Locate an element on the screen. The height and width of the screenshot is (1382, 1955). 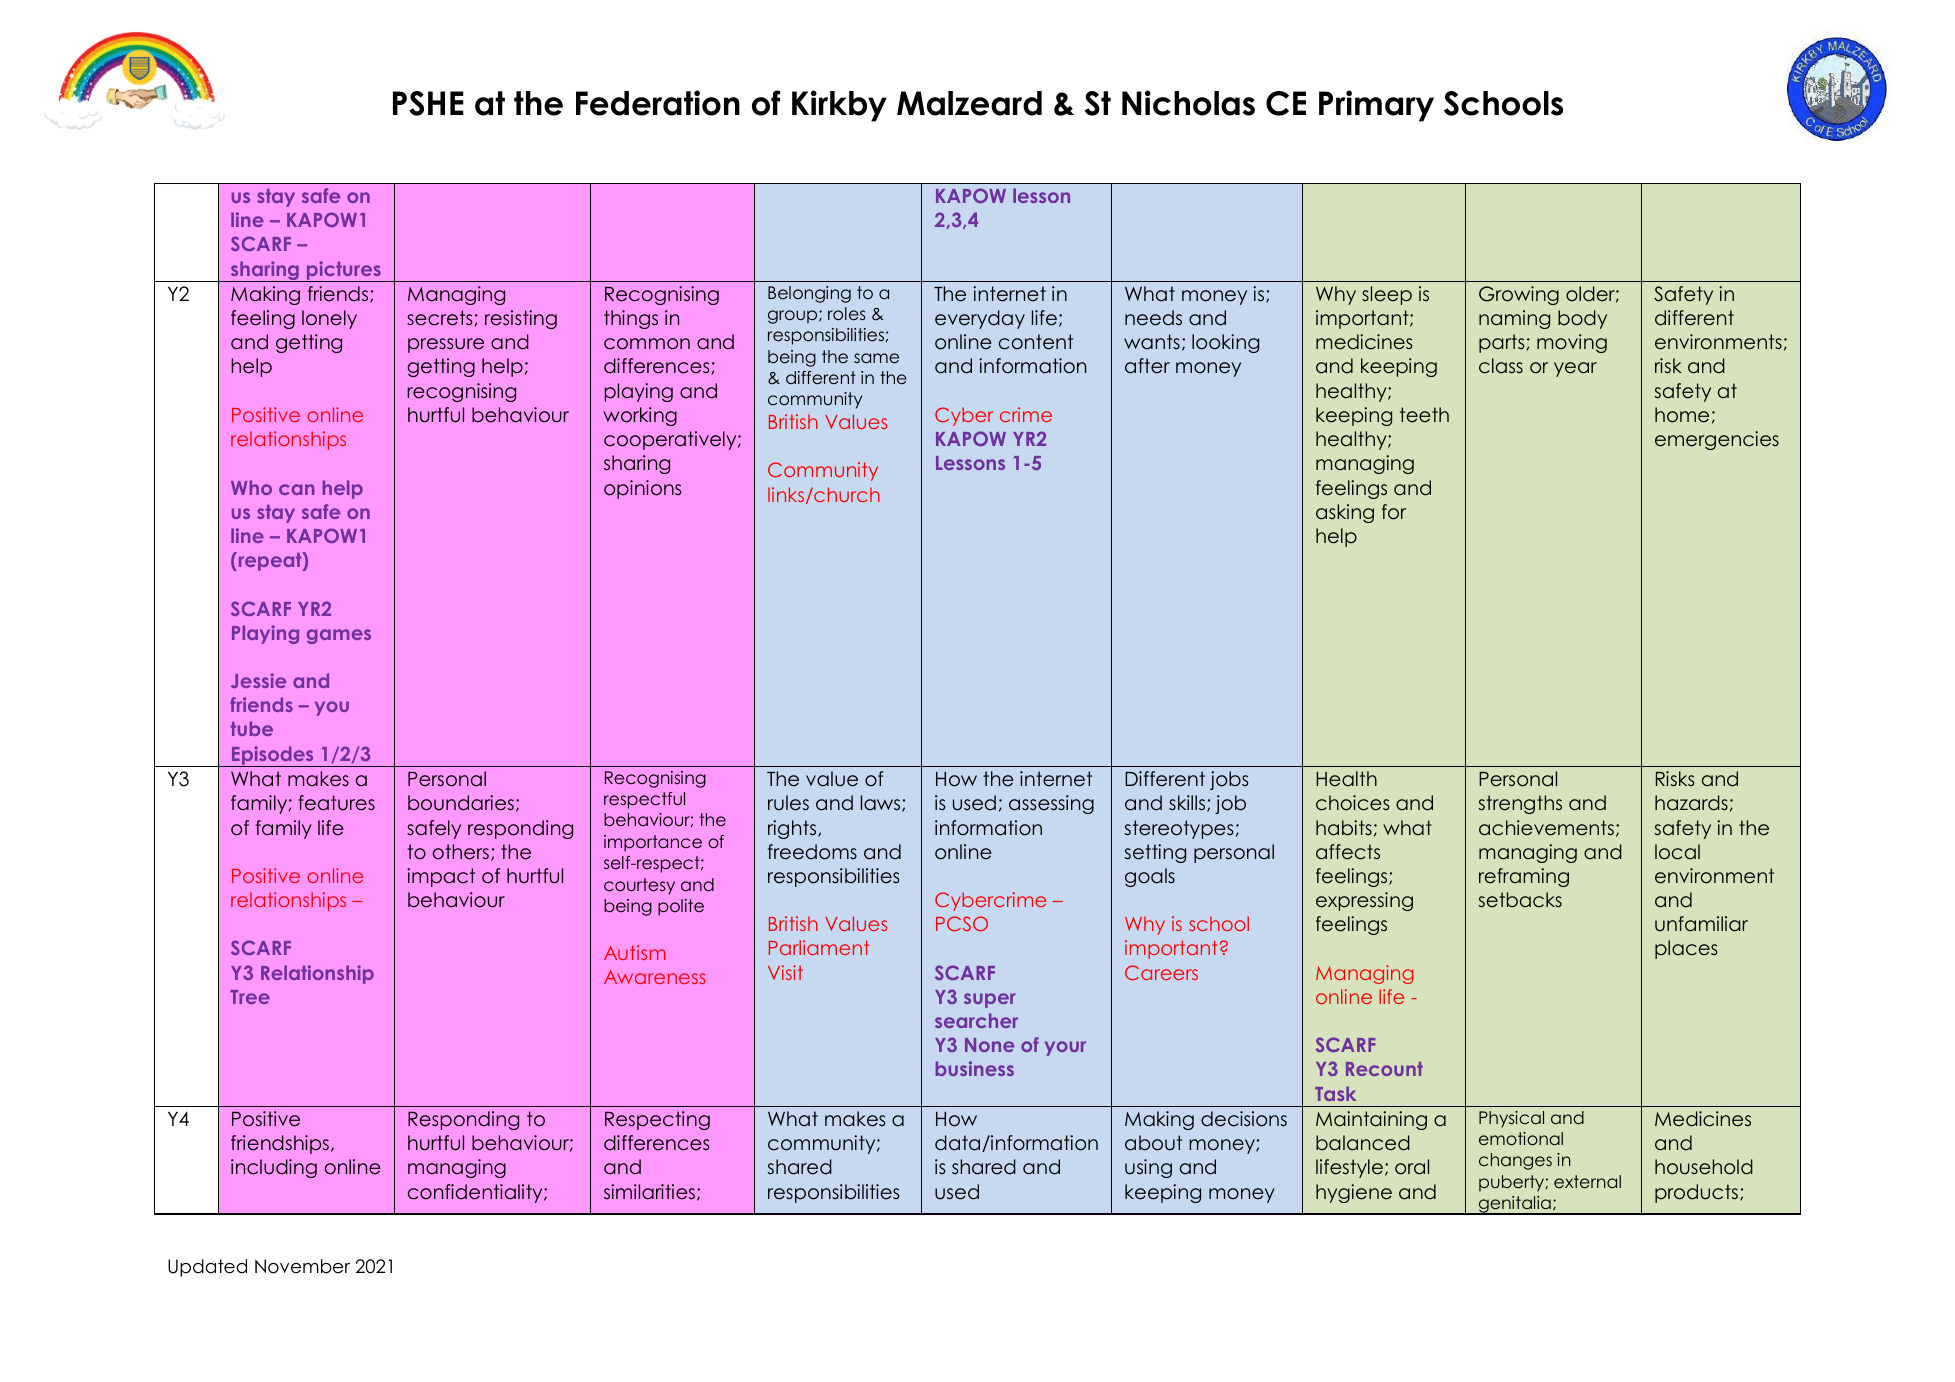
genitalia is located at coordinates (1515, 1205).
